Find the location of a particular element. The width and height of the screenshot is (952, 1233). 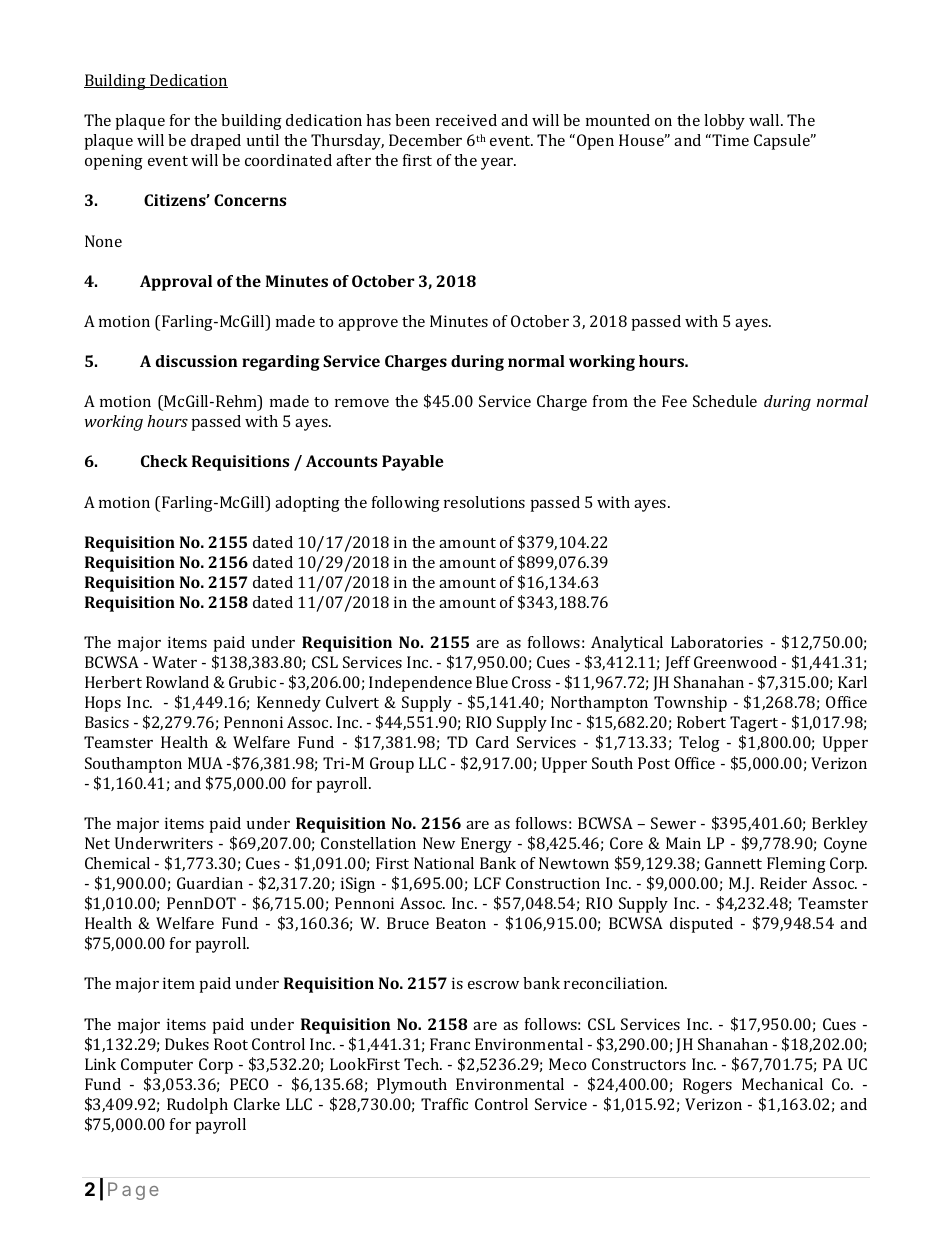

Payable is located at coordinates (413, 463).
